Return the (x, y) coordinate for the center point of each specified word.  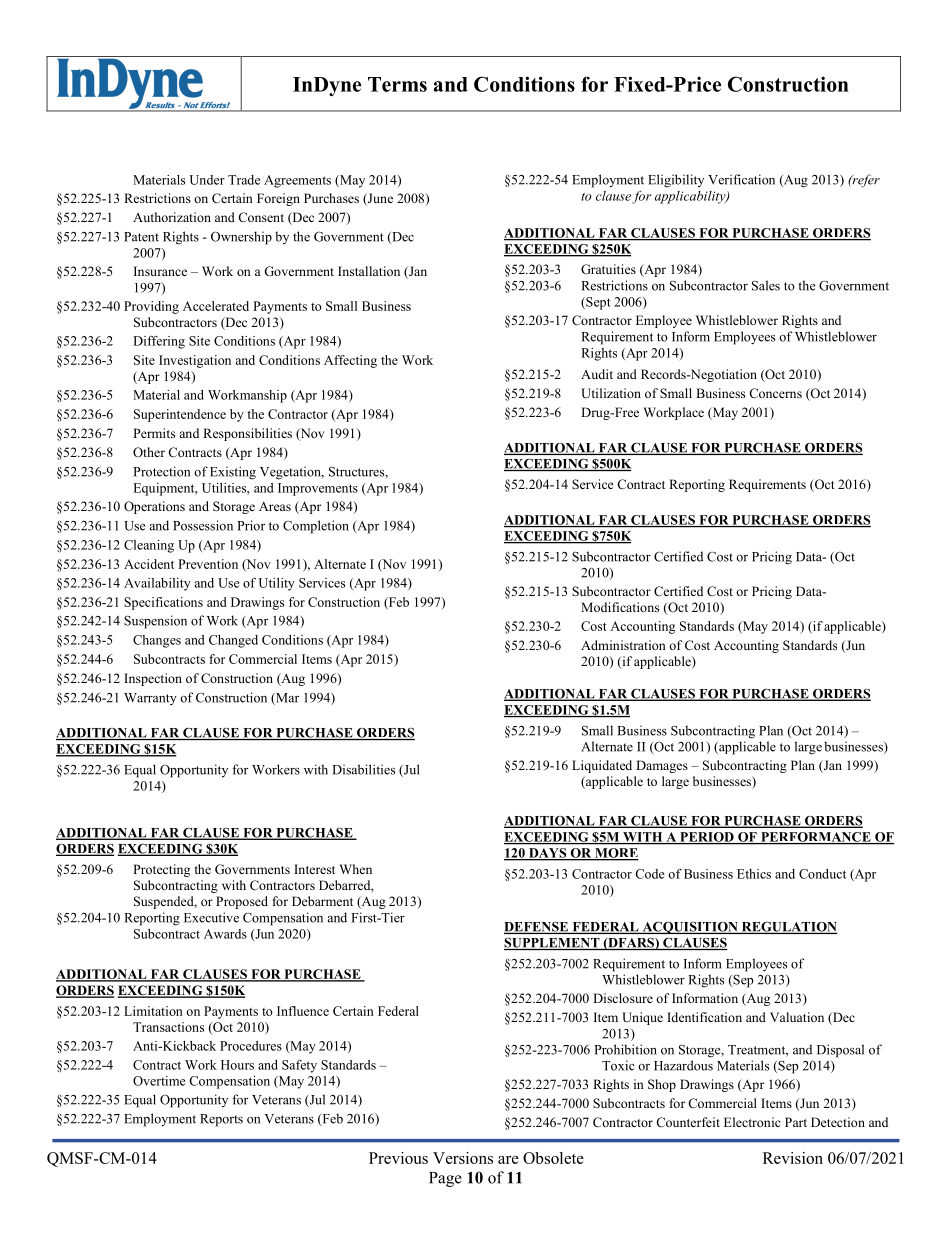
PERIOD (707, 838)
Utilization (611, 393)
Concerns (775, 393)
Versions (463, 1158)
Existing (233, 473)
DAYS (547, 854)
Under (207, 180)
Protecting (161, 870)
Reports (221, 1120)
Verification (741, 179)
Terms (397, 84)
